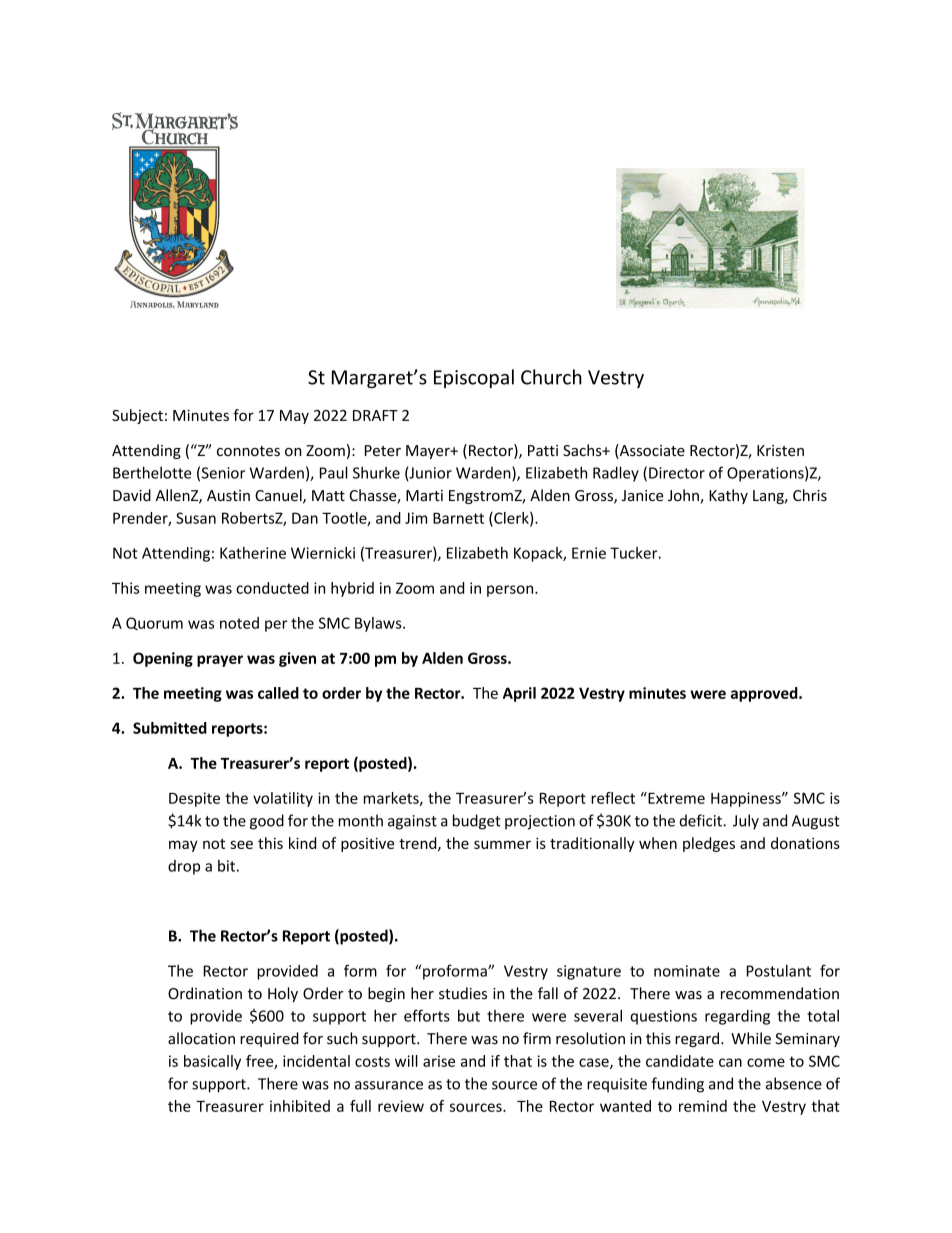 The height and width of the screenshot is (1233, 952). Describe the element at coordinates (780, 450) in the screenshot. I see `Kristen` at that location.
